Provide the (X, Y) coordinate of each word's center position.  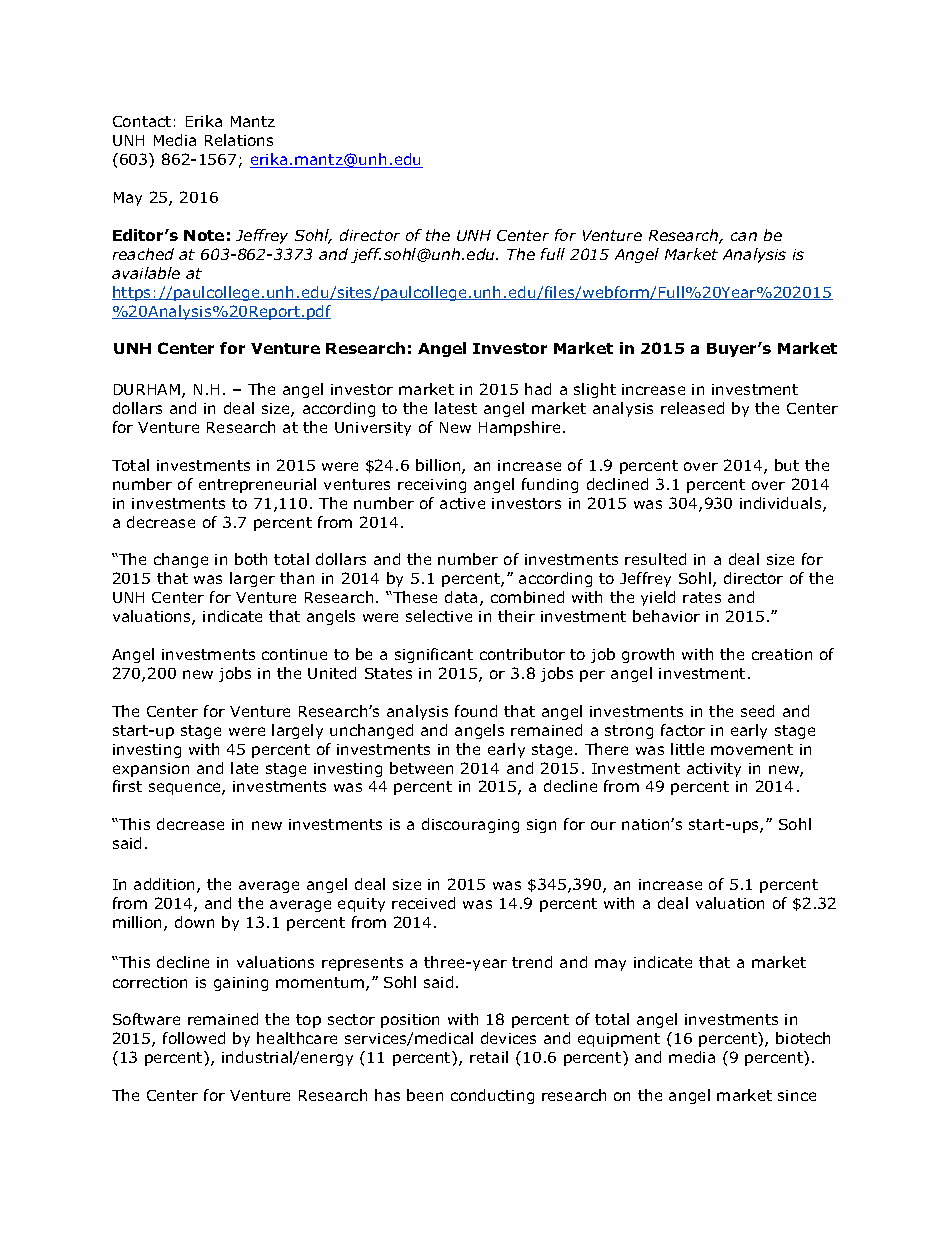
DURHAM (147, 389)
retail (489, 1057)
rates (702, 597)
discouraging (470, 825)
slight (595, 390)
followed (194, 1038)
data (461, 597)
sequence (186, 789)
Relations (239, 140)
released (692, 408)
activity (714, 770)
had (538, 389)
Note (204, 235)
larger (252, 579)
